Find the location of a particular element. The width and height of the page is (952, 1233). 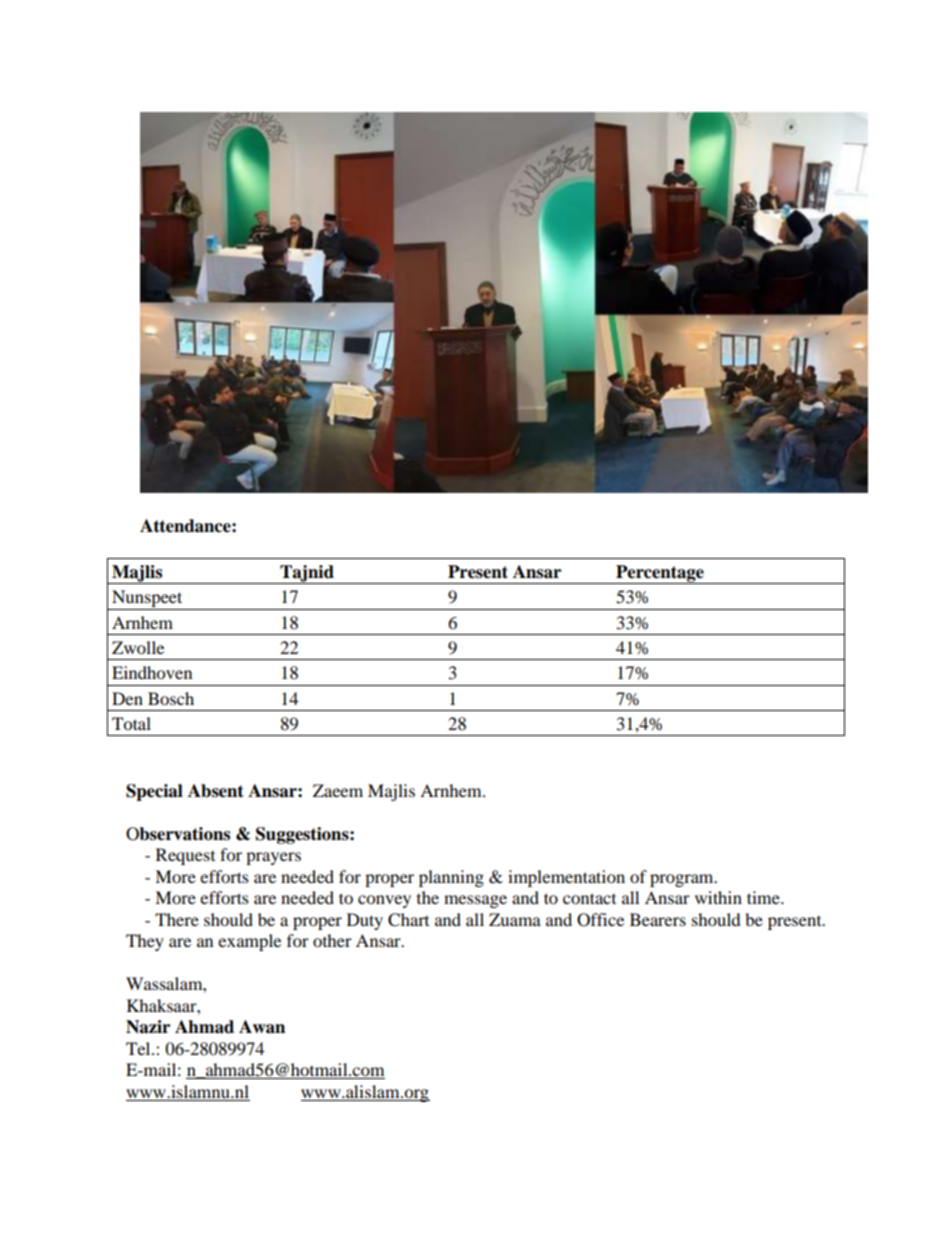

Eindhoven is located at coordinates (152, 672).
